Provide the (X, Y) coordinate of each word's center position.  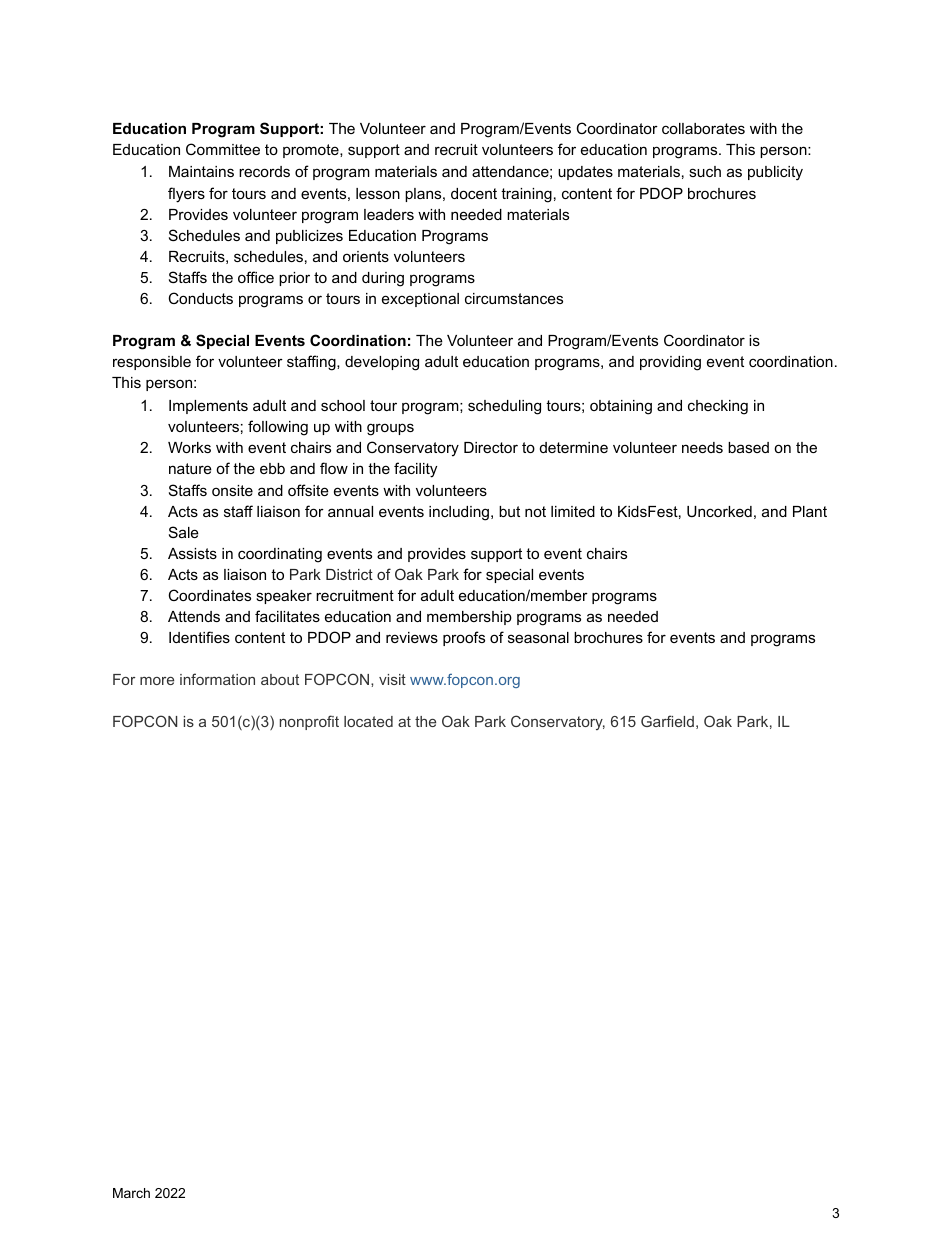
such (705, 171)
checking (718, 407)
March (131, 1193)
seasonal (538, 637)
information (217, 679)
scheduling (504, 407)
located (368, 721)
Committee (223, 149)
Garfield (667, 721)
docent (474, 193)
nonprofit (309, 722)
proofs (464, 638)
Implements (208, 407)
